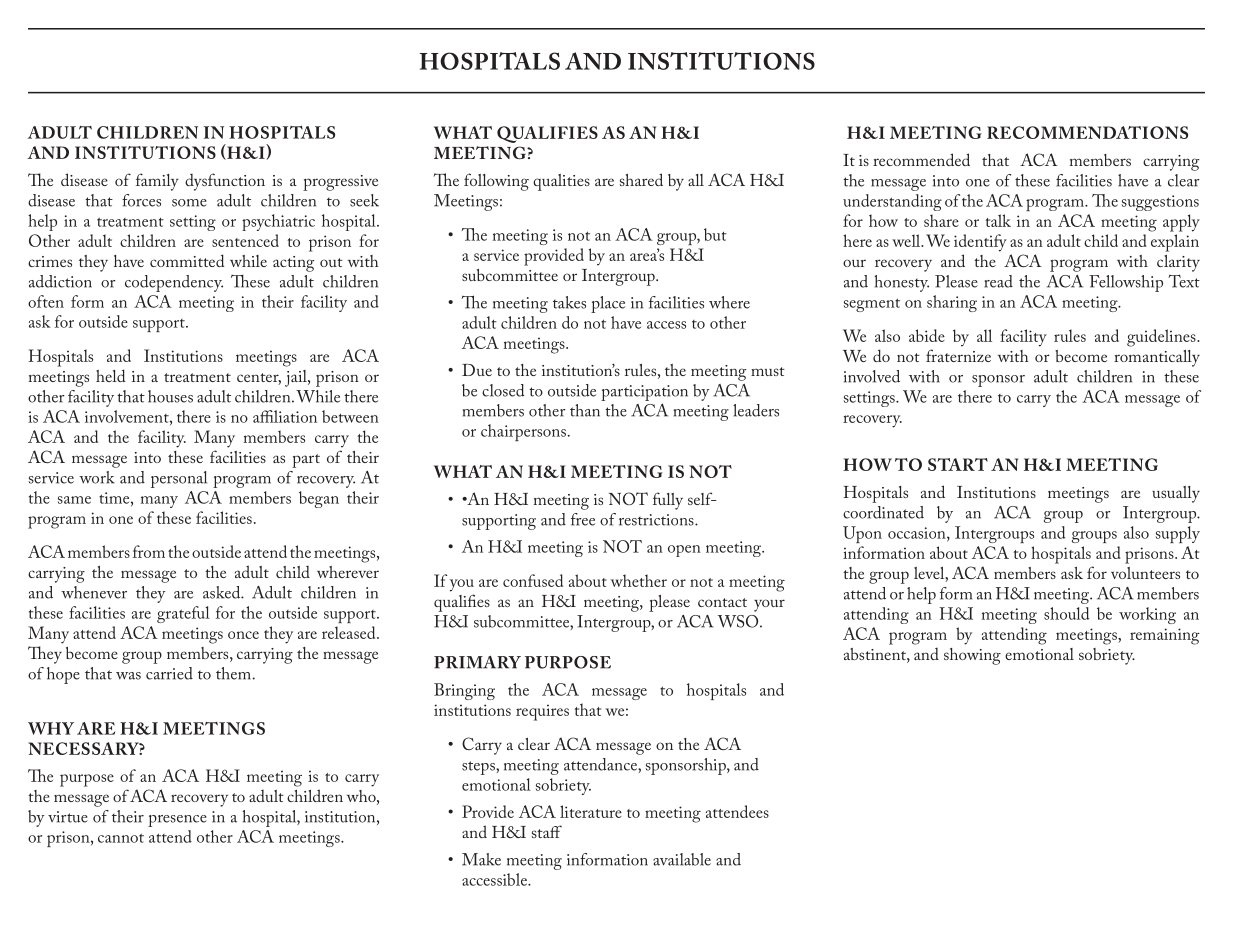  Describe the element at coordinates (668, 501) in the page. I see `fully` at that location.
